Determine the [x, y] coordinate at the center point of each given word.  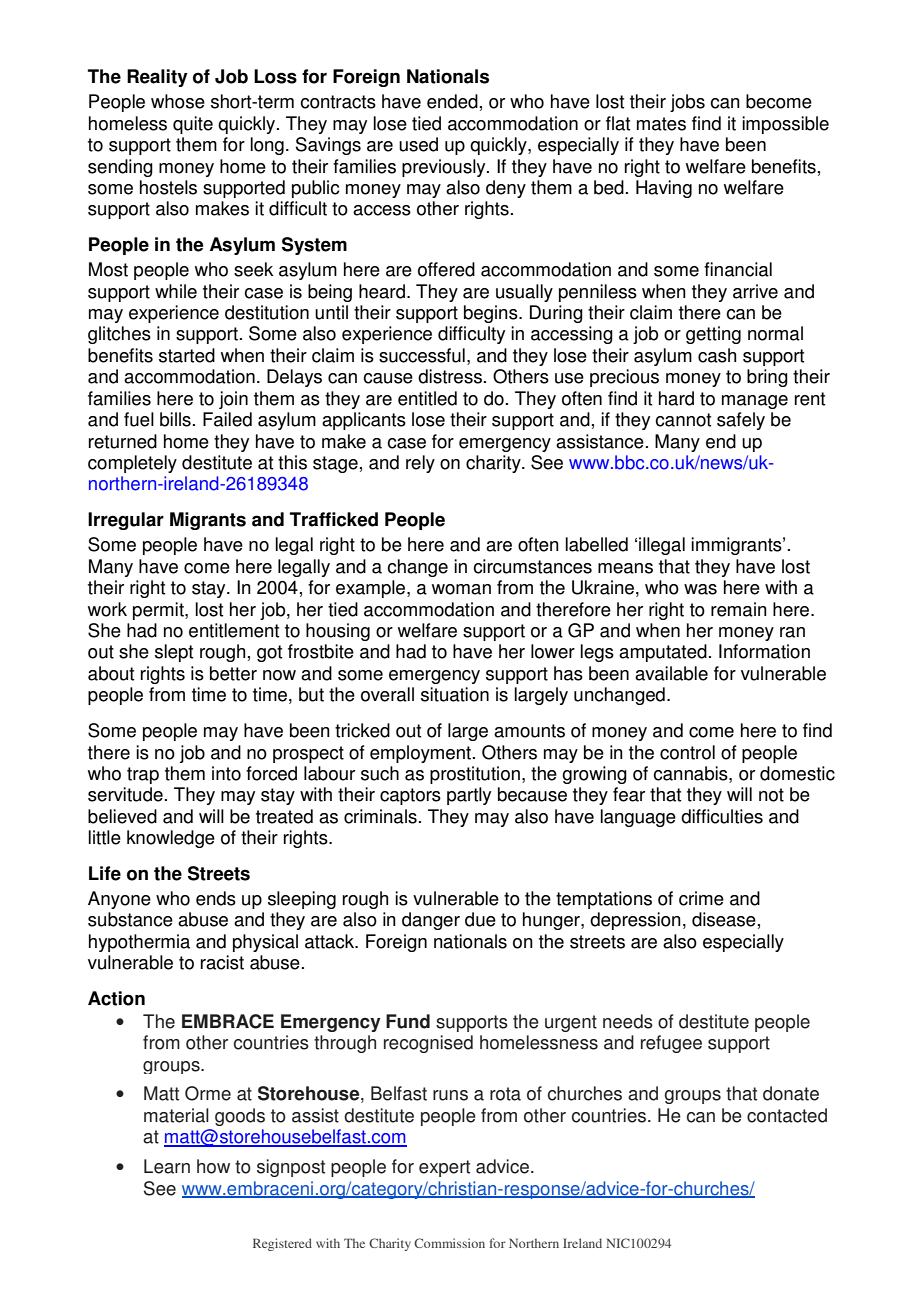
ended [452, 101]
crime [701, 898]
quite [193, 125]
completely [132, 464]
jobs [687, 103]
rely [420, 464]
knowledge [171, 839]
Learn [167, 1166]
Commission [449, 1243]
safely [741, 421]
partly [469, 796]
